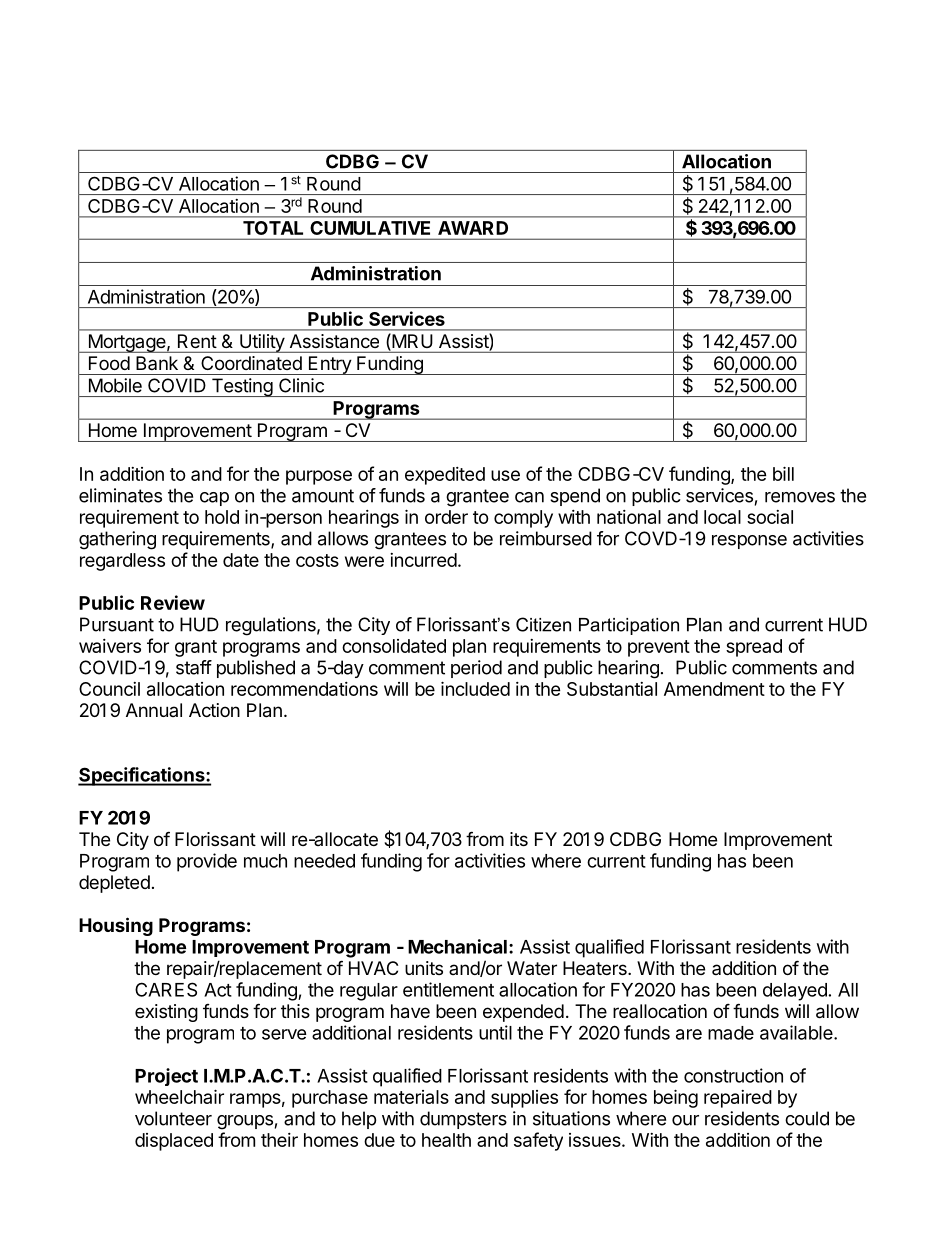  I want to click on expedited, so click(445, 476).
